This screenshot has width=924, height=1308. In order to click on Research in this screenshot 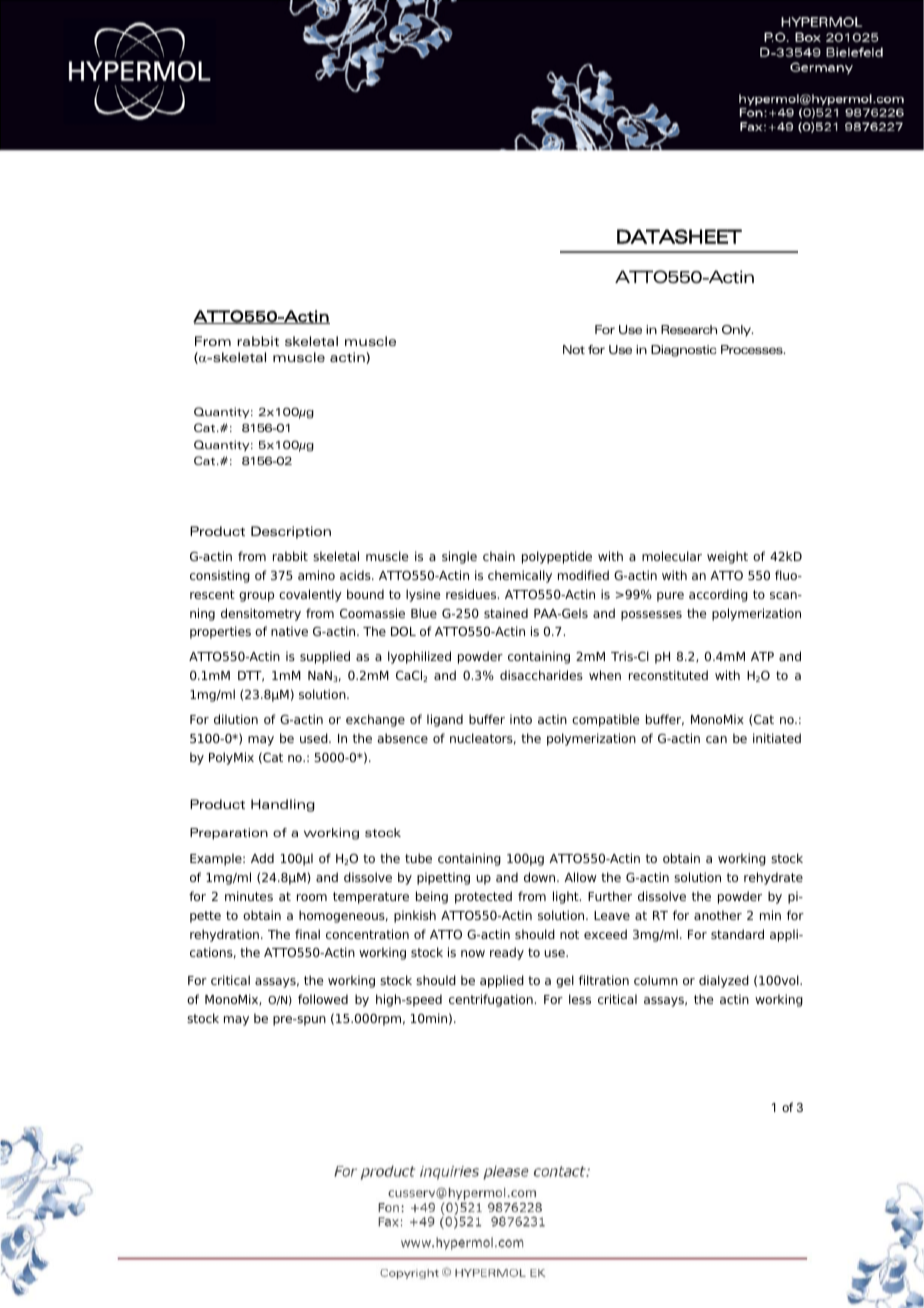, I will do `click(689, 329)`.
